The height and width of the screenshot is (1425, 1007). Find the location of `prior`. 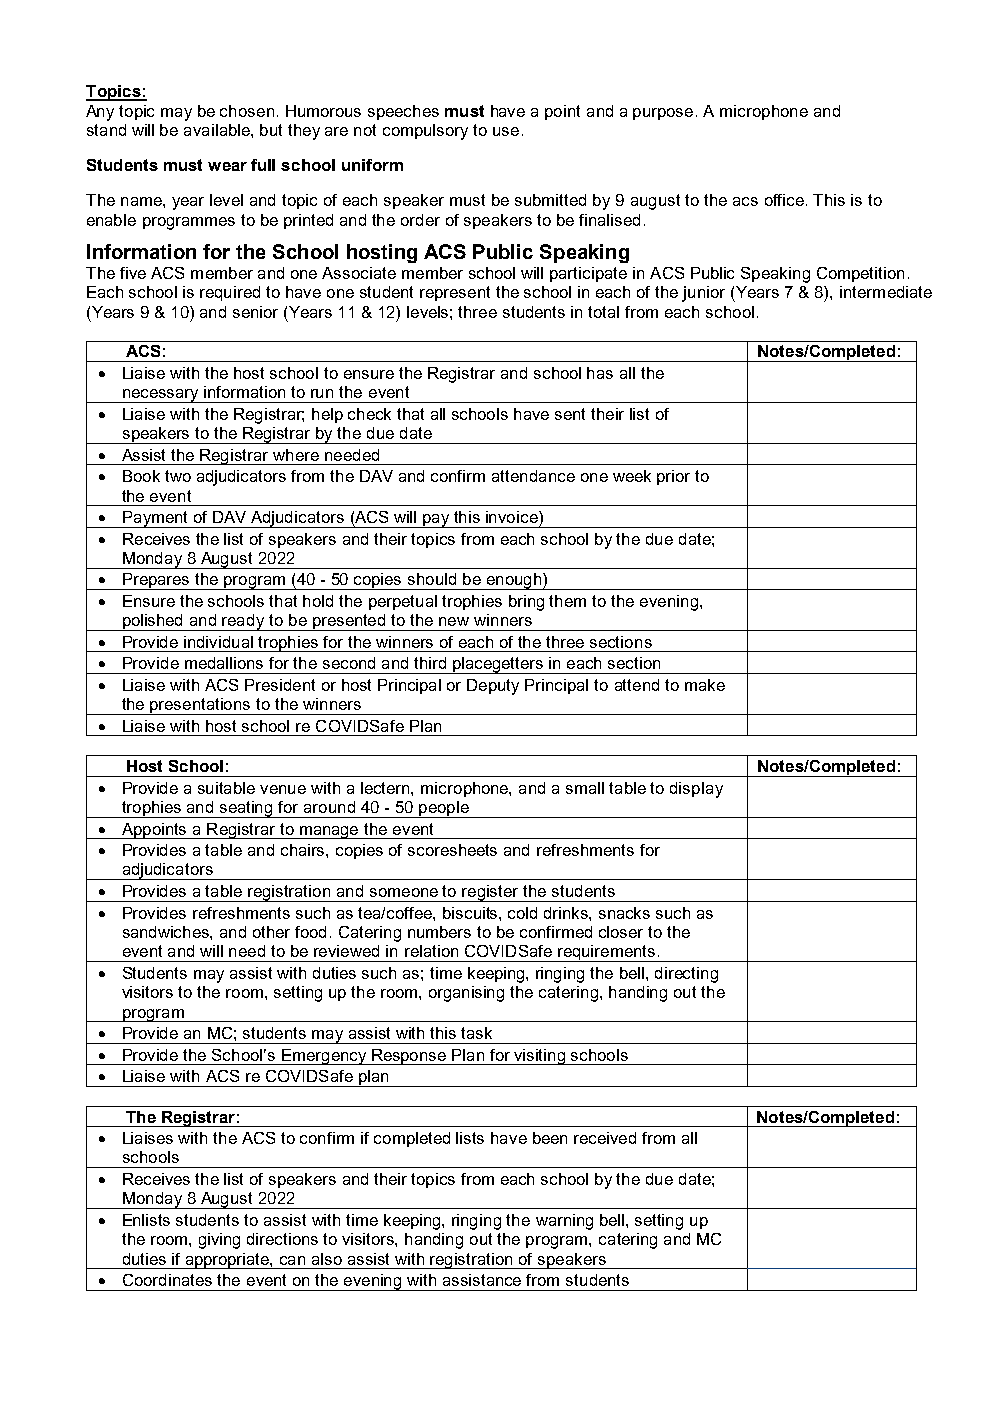

prior is located at coordinates (673, 477).
